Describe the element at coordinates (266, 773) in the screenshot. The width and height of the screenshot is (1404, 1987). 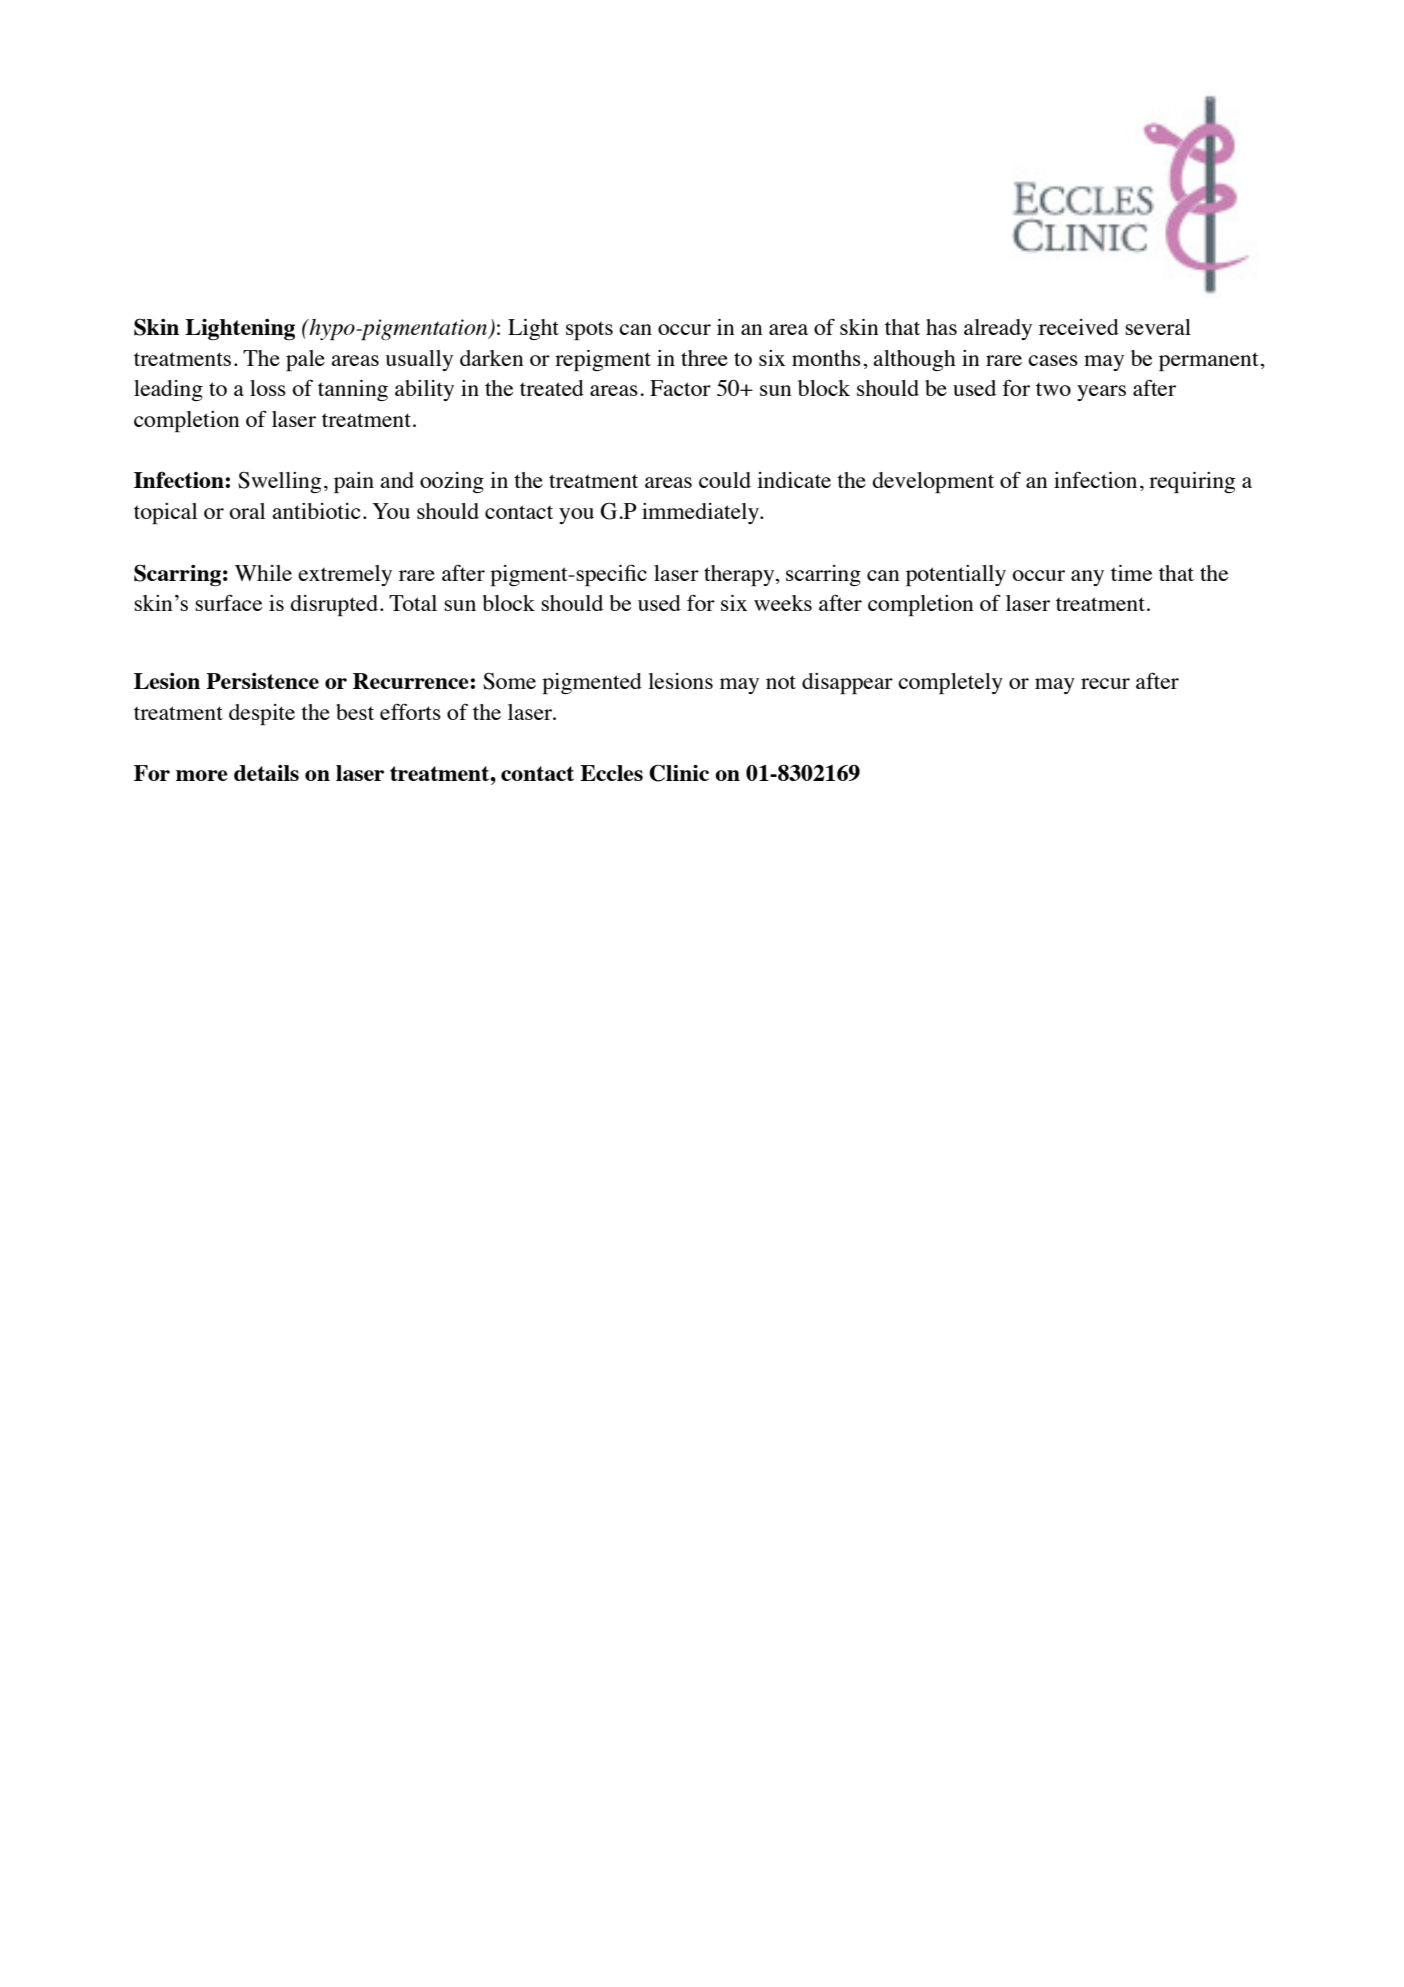
I see `details` at that location.
